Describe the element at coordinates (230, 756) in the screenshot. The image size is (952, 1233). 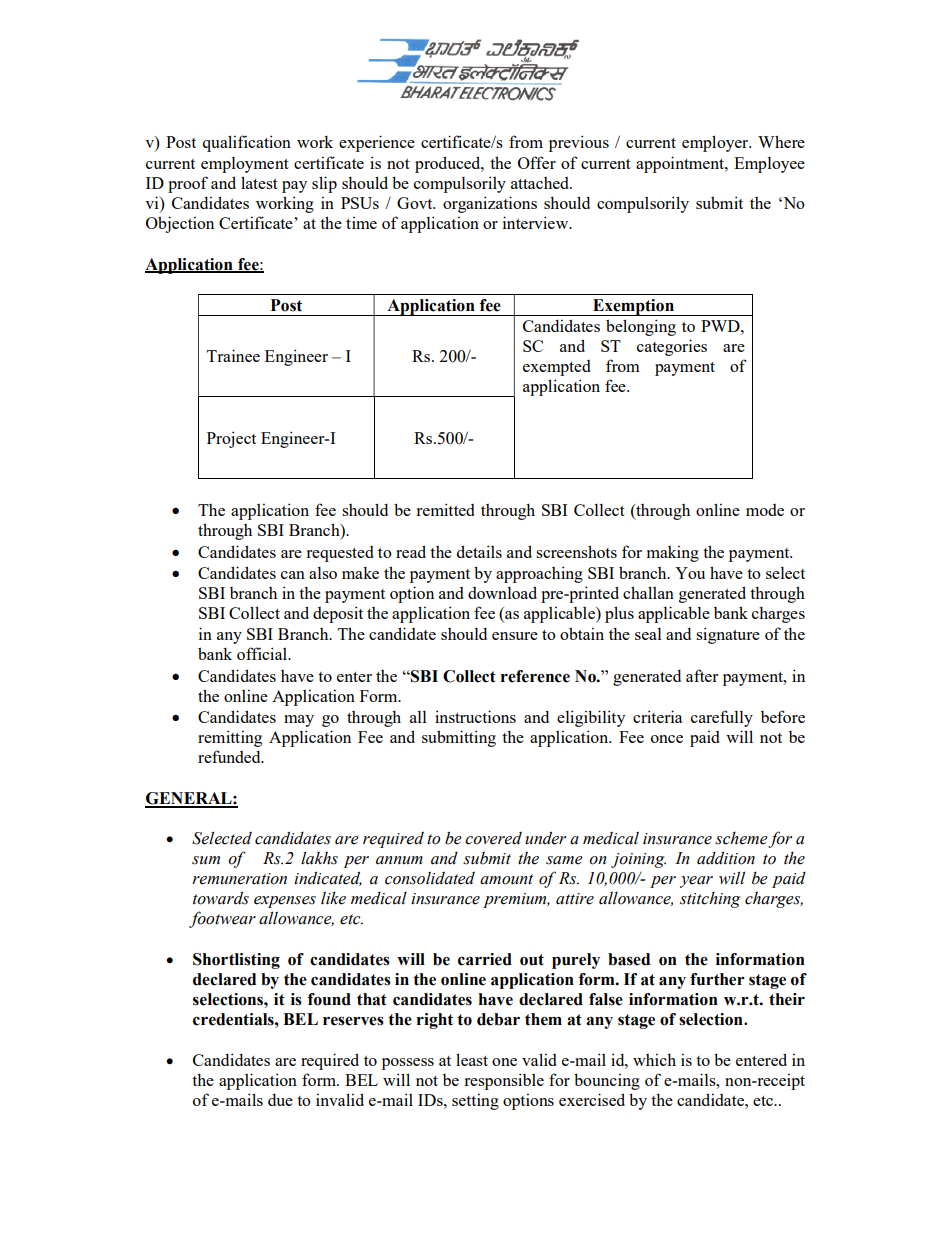
I see `refunded` at that location.
